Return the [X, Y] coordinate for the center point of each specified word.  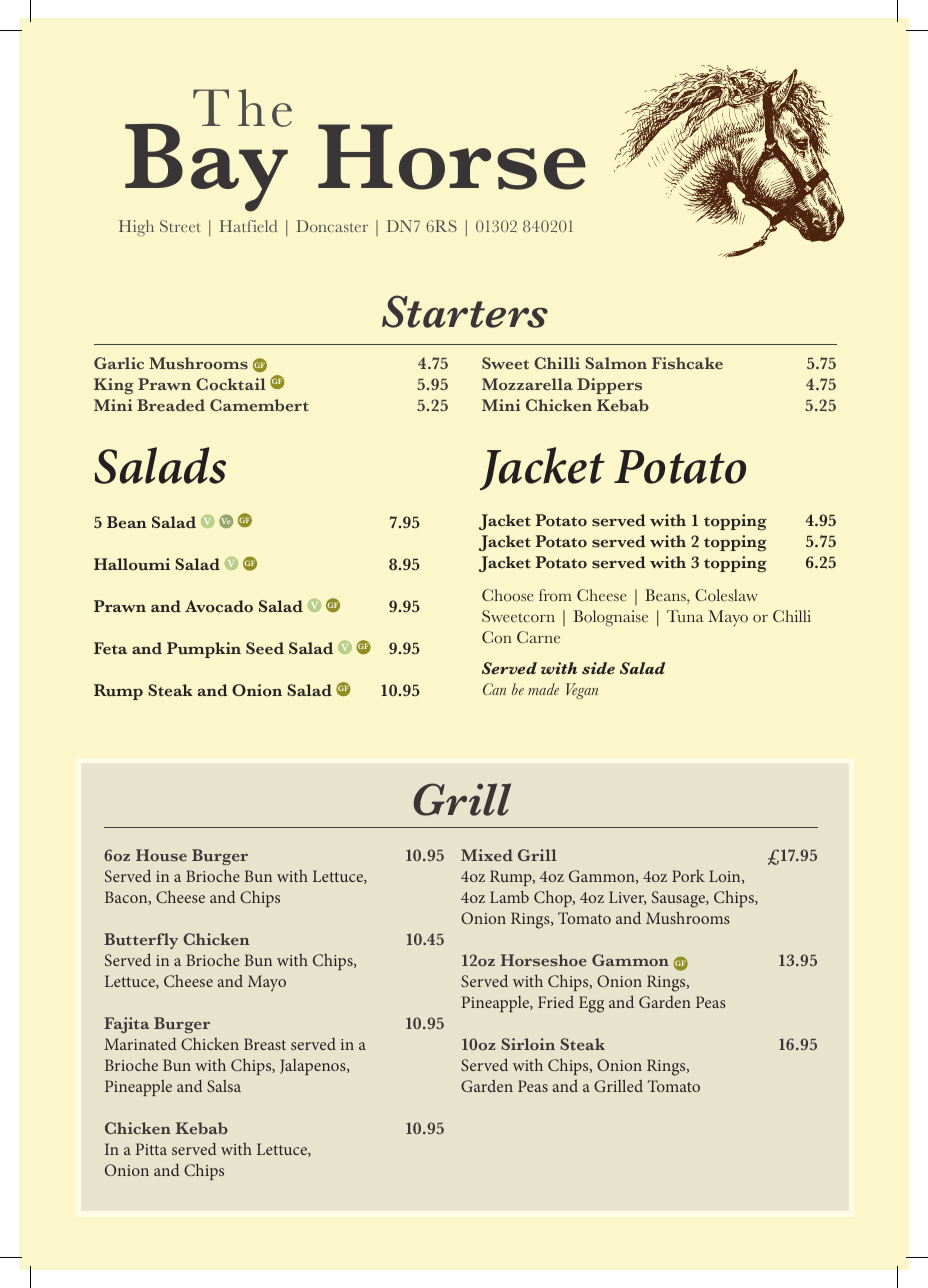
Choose [507, 595]
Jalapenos [314, 1067]
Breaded [171, 405]
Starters [465, 311]
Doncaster [332, 226]
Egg [591, 1004]
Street [180, 226]
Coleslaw [726, 595]
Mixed [487, 855]
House [161, 855]
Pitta [151, 1149]
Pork [688, 876]
